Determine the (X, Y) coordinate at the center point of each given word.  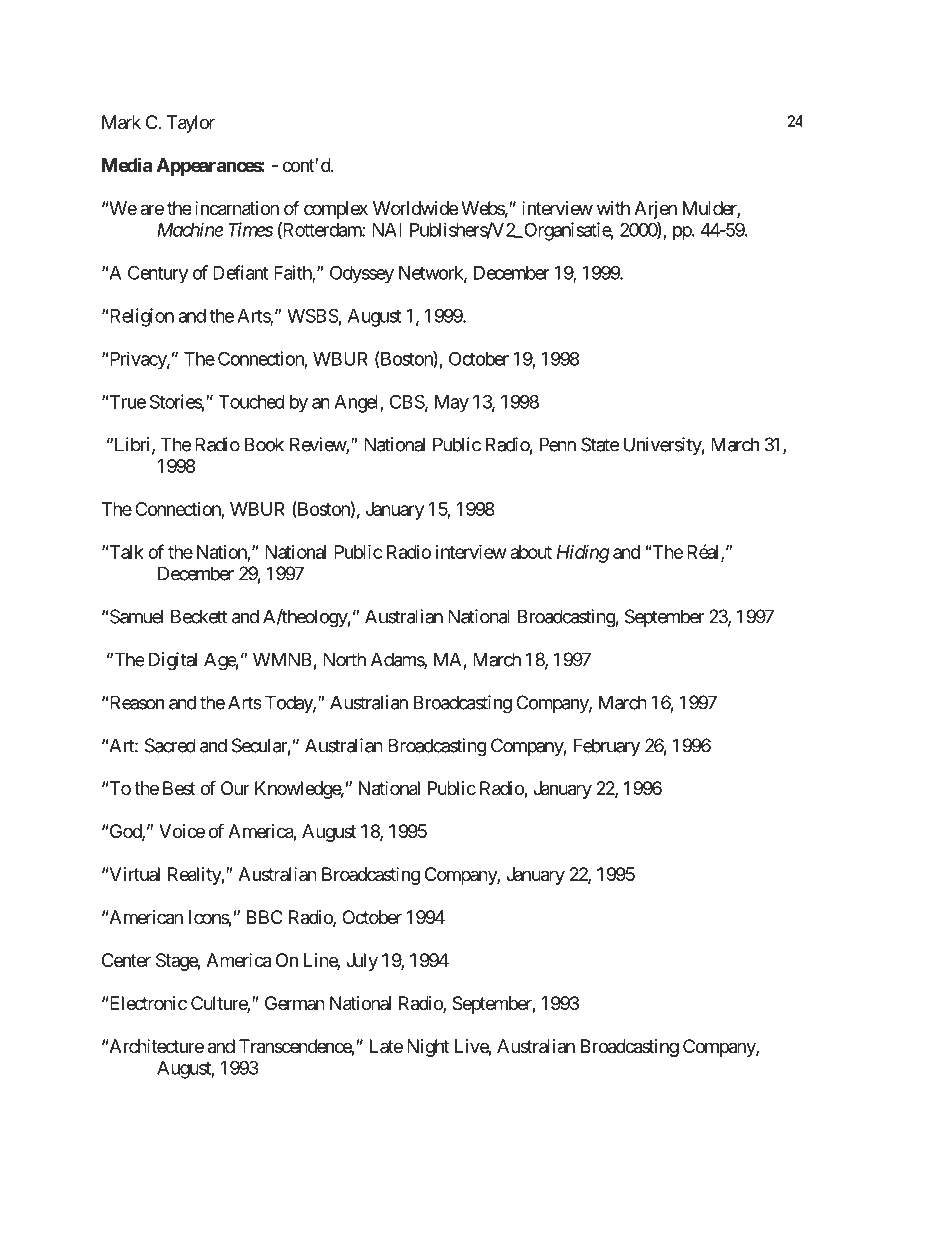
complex (336, 210)
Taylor (191, 124)
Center (126, 960)
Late (386, 1046)
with (613, 208)
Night (428, 1048)
